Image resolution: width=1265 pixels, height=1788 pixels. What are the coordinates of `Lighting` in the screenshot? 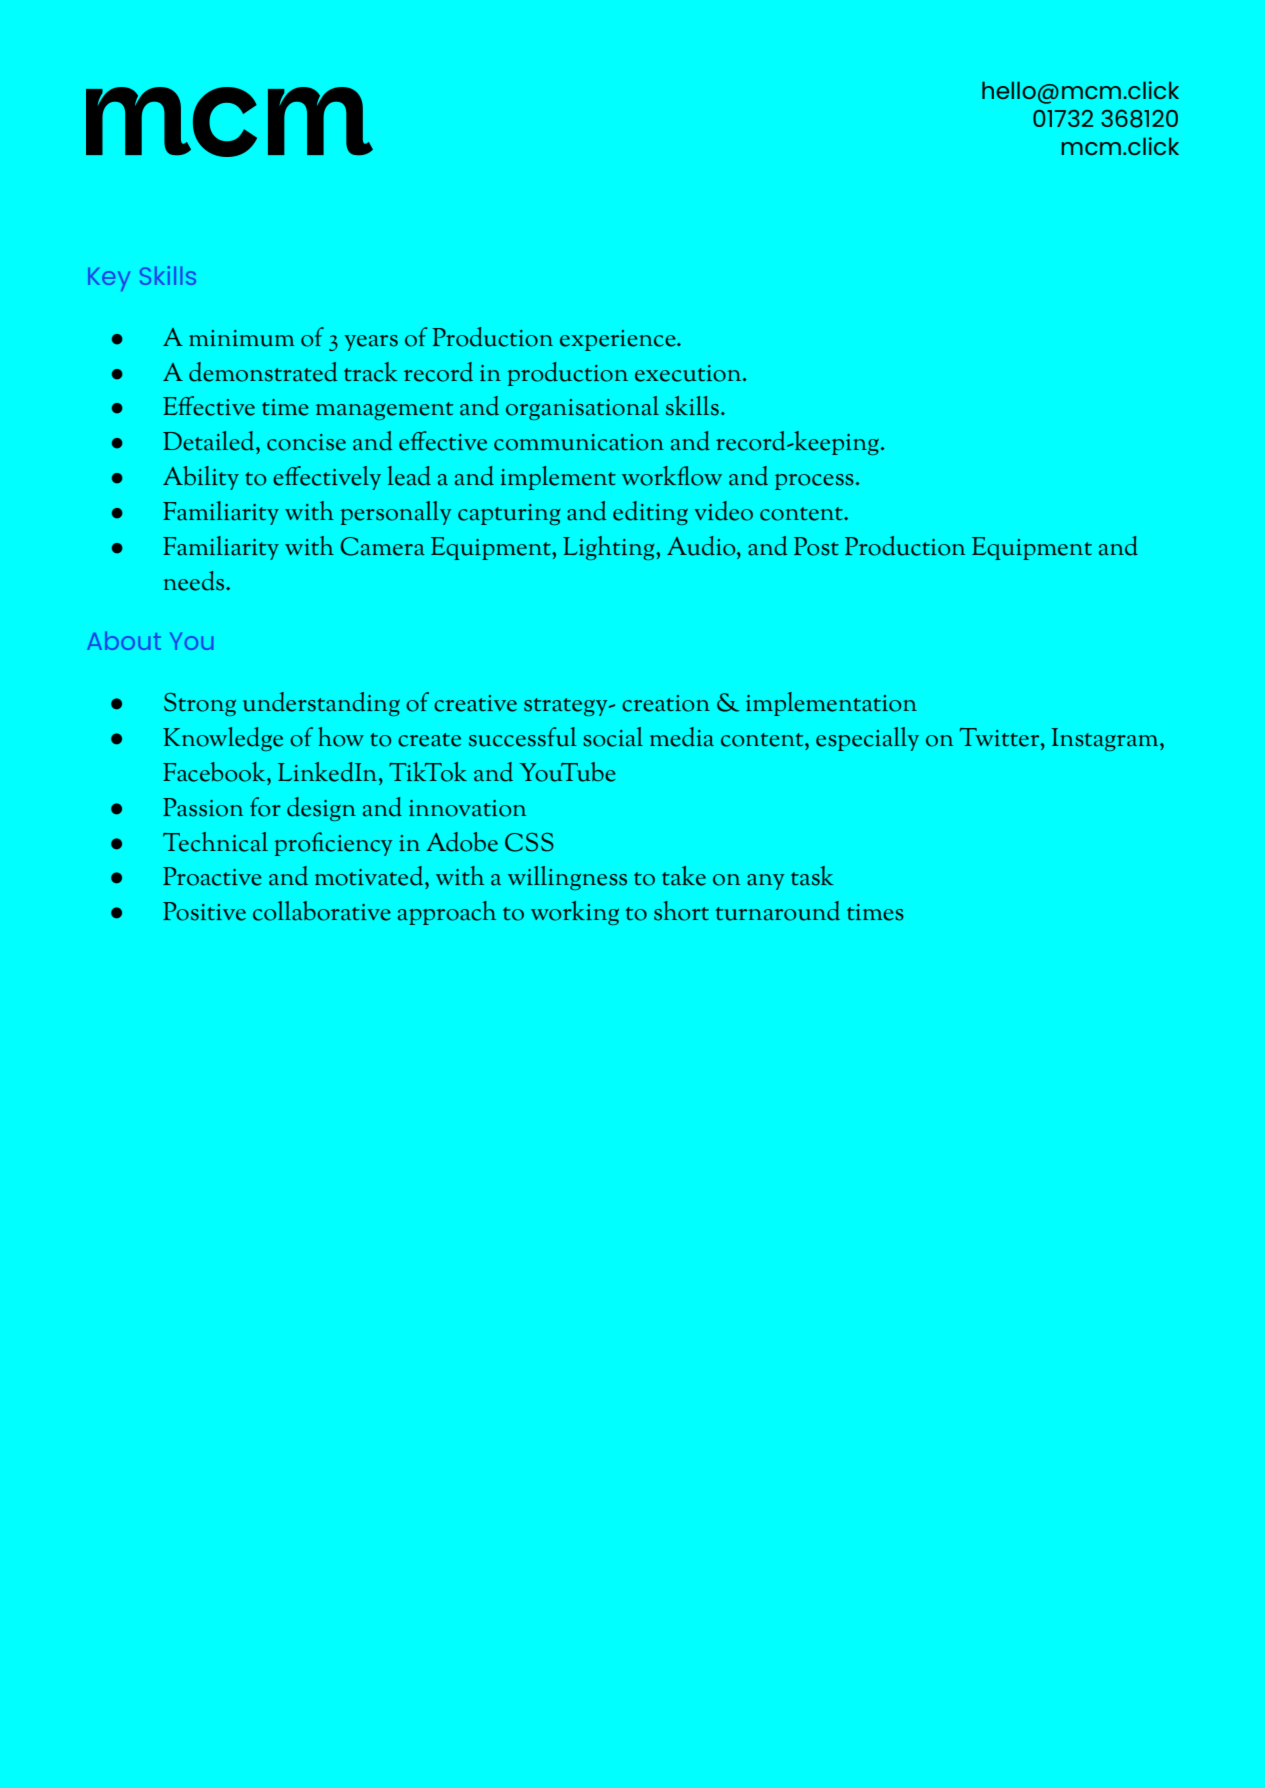 It's located at (610, 548).
